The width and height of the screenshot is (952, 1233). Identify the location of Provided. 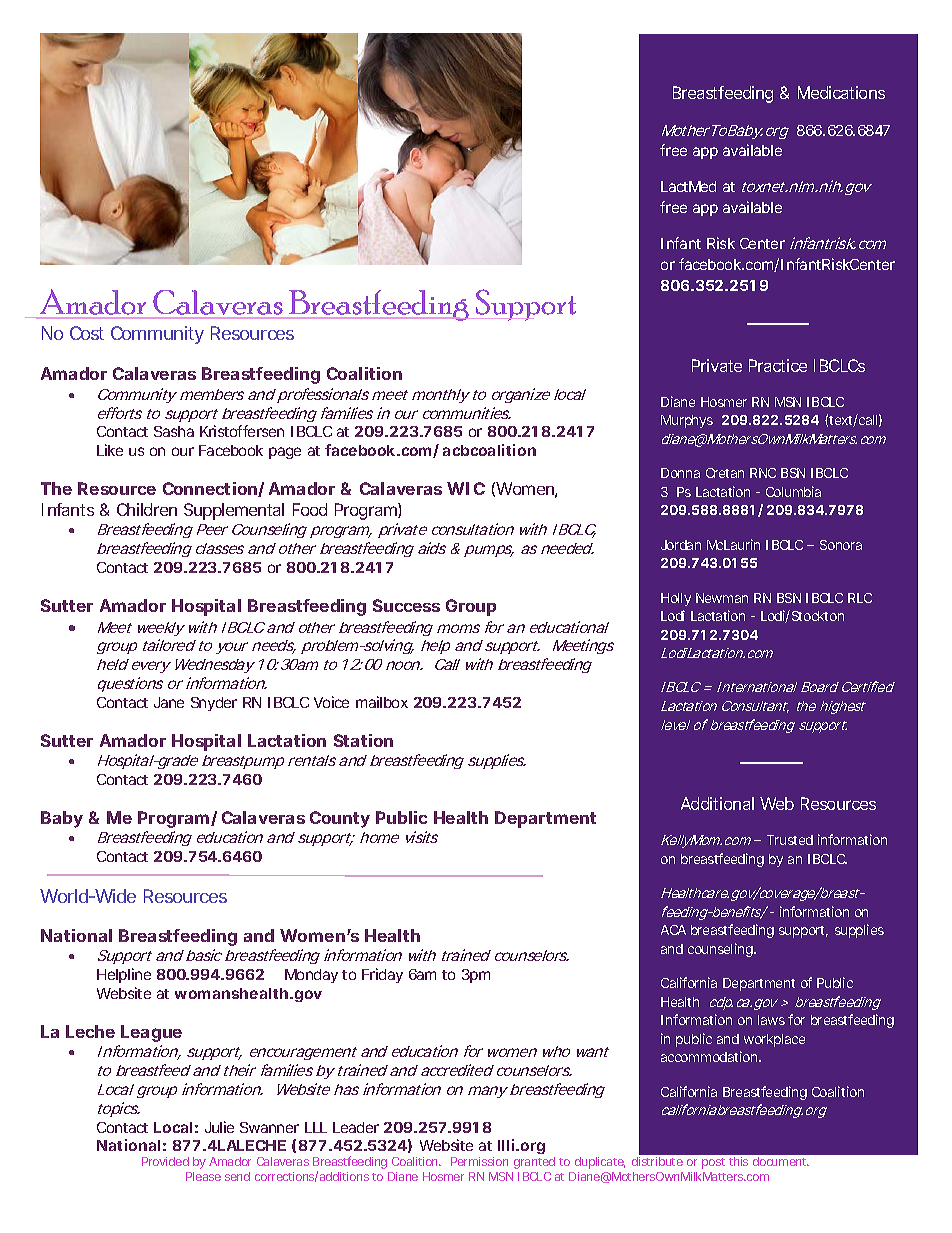
(165, 1161).
